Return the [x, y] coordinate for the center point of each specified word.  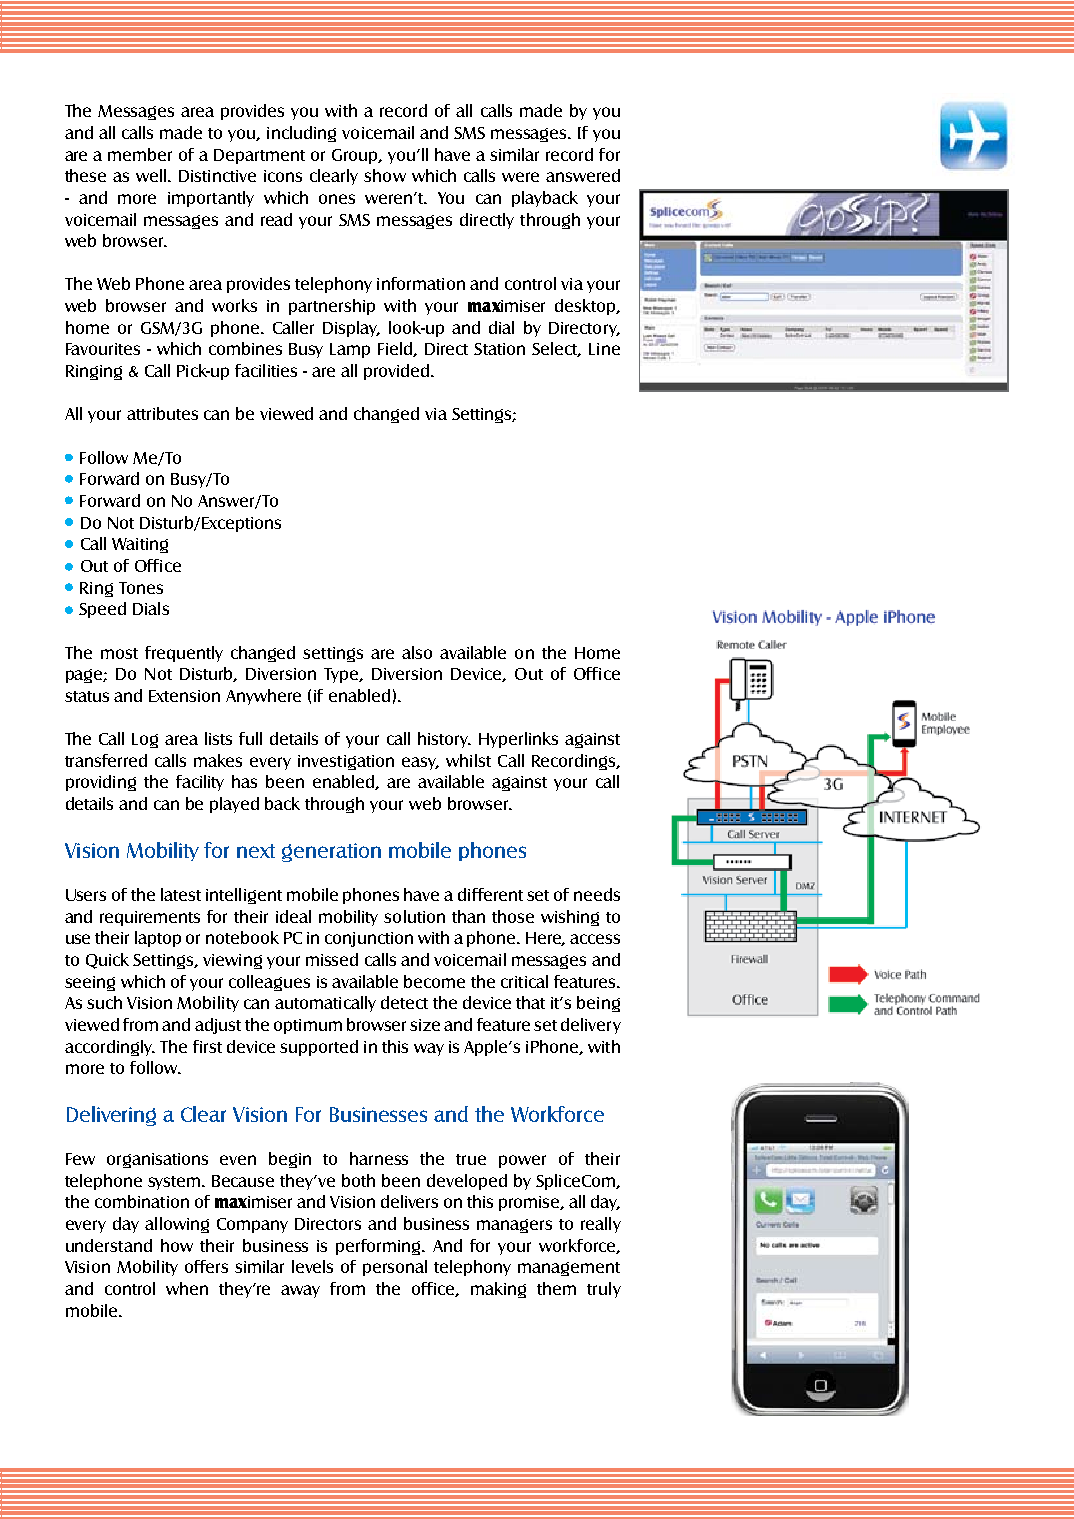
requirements [150, 918]
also [417, 652]
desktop [586, 307]
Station [499, 349]
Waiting [140, 545]
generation [331, 852]
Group [356, 156]
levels [312, 1266]
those [513, 916]
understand [109, 1245]
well [151, 175]
